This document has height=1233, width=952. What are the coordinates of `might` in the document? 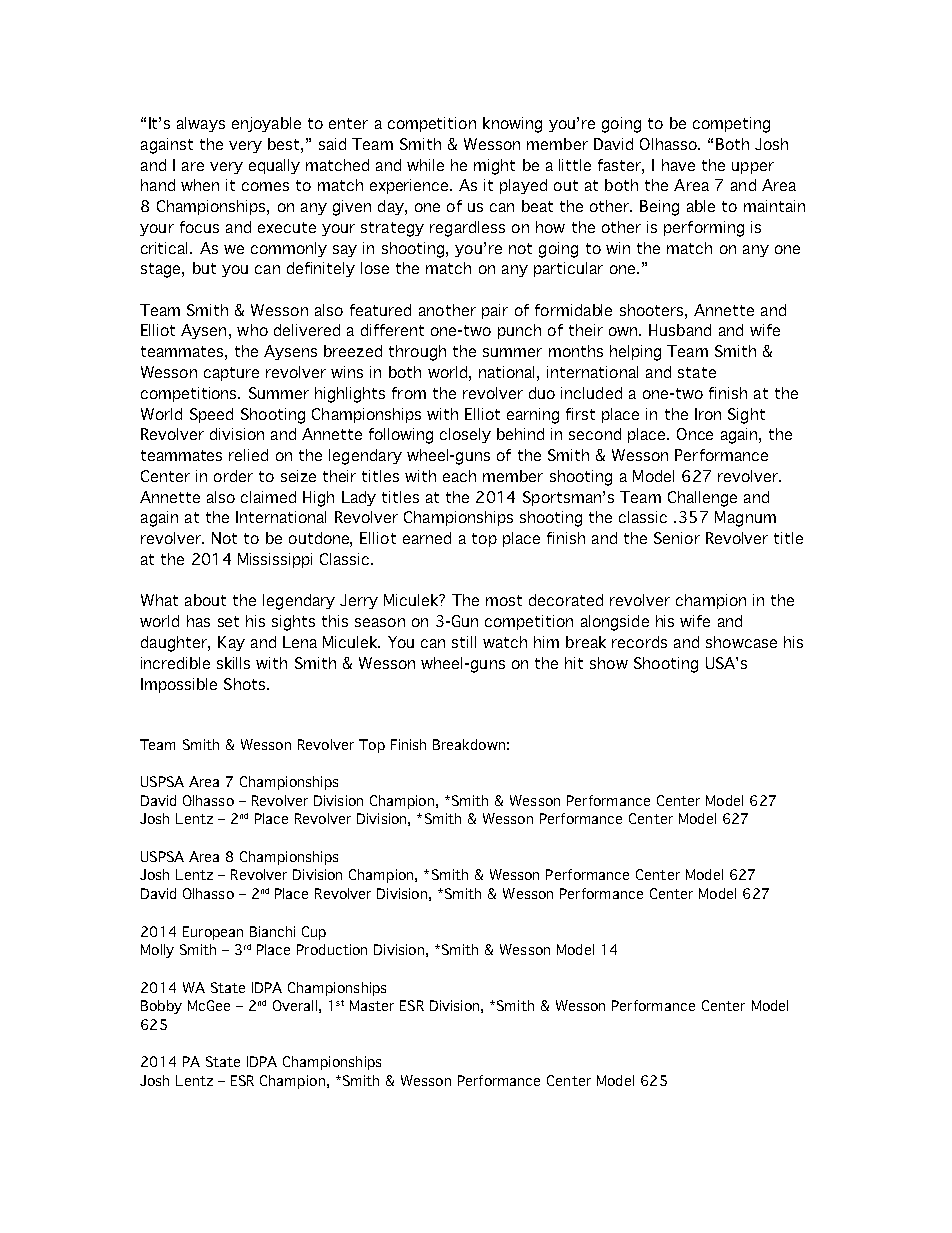 It's located at (494, 167).
